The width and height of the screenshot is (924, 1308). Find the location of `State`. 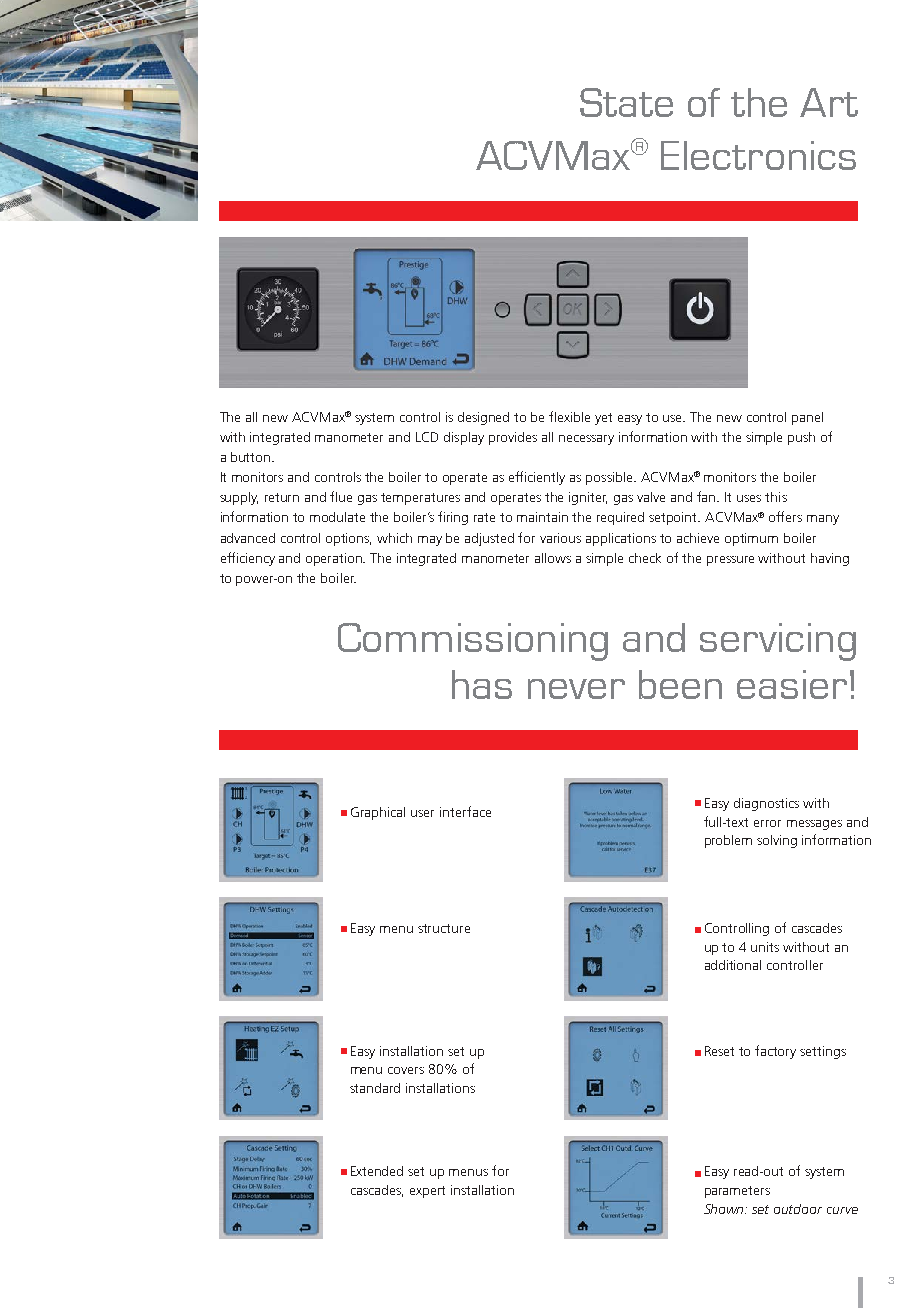

State is located at coordinates (626, 102).
